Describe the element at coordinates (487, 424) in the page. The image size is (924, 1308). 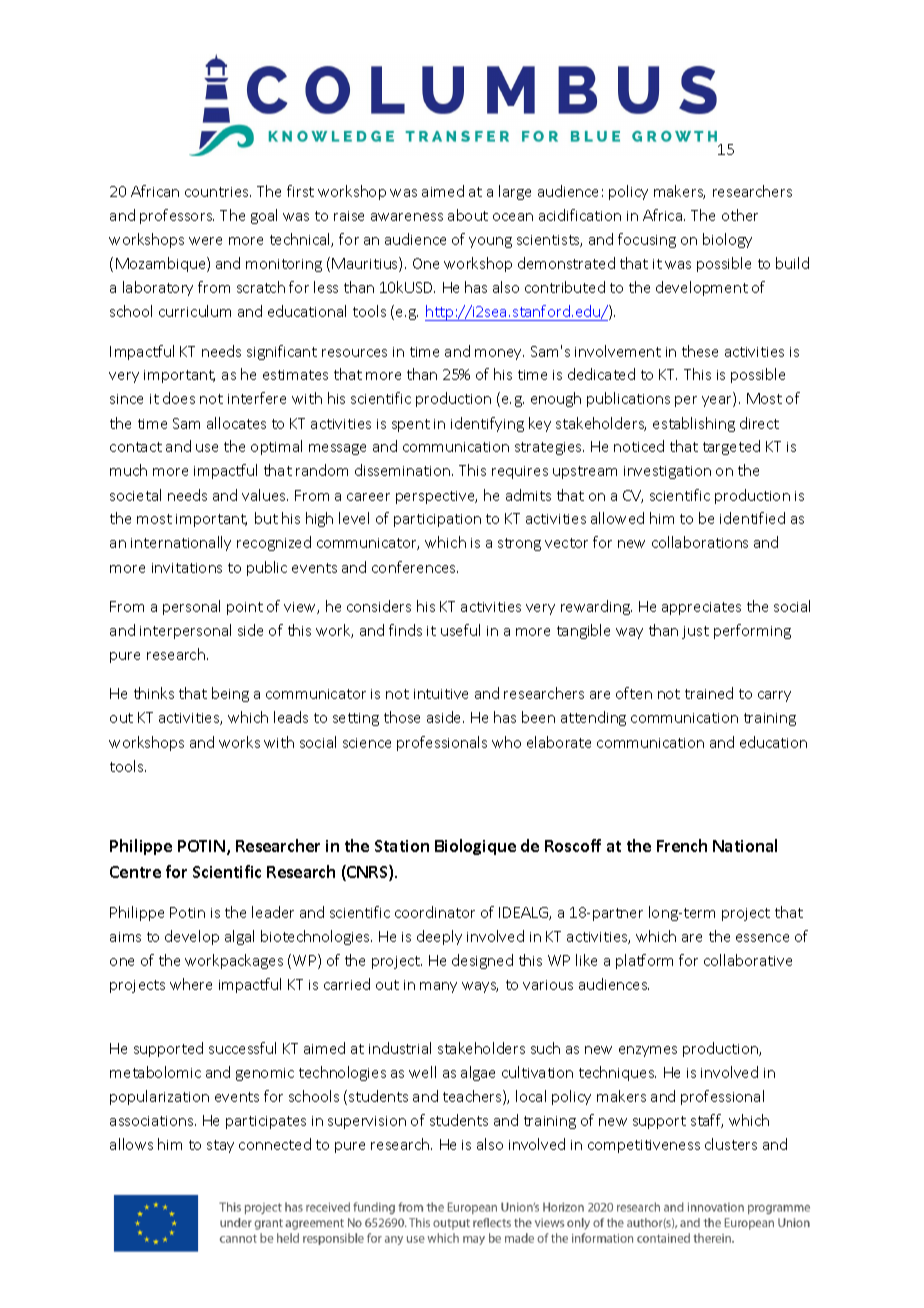
I see `identifying` at that location.
